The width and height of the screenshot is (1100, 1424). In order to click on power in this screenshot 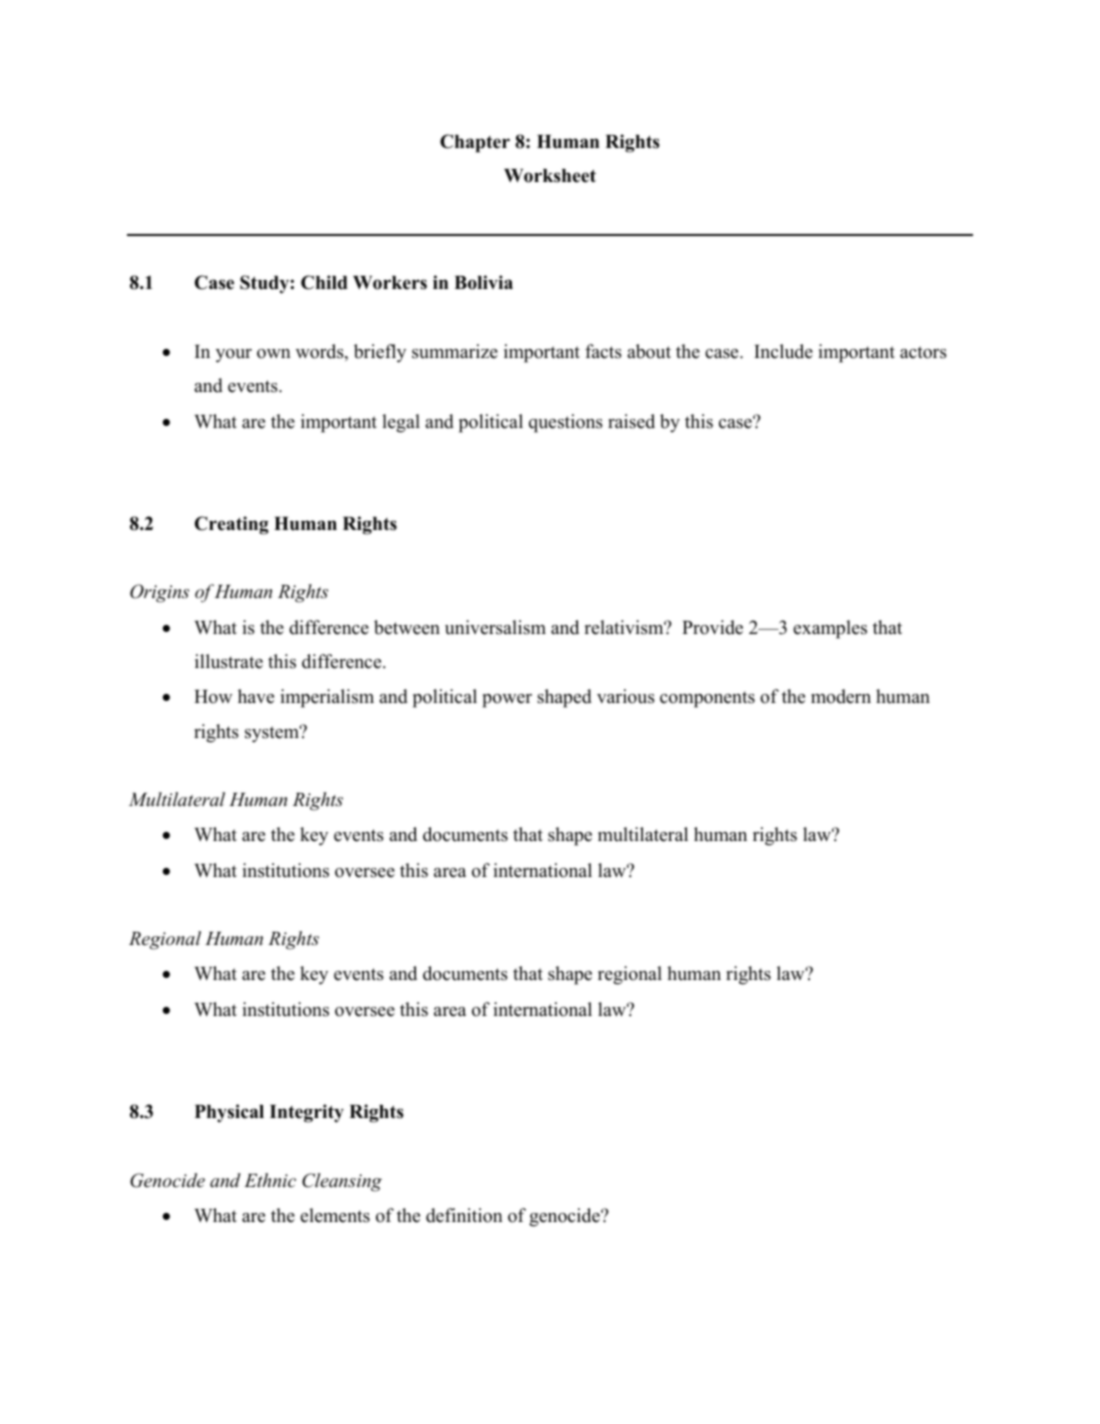, I will do `click(507, 701)`.
